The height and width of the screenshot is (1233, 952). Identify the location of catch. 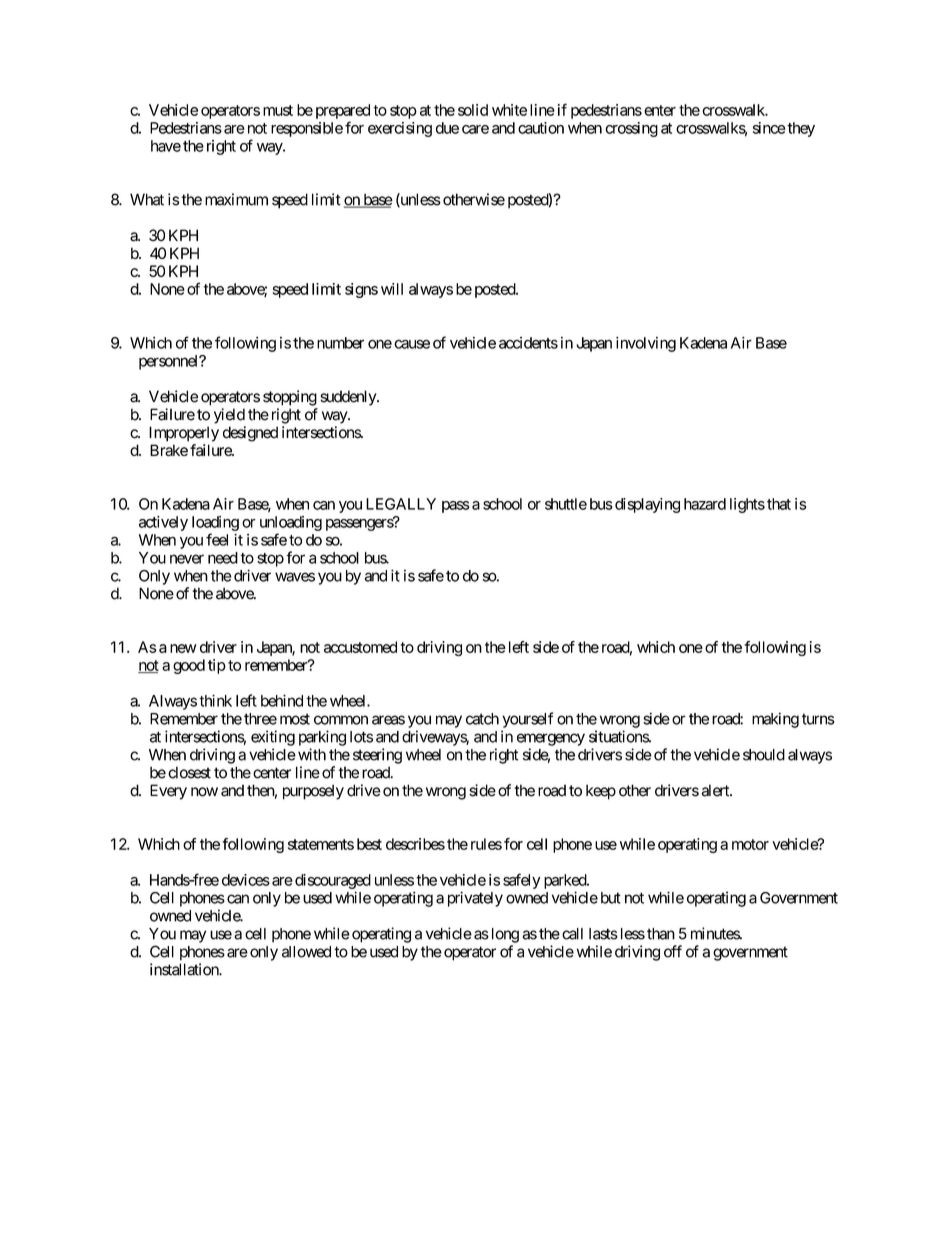
(482, 719).
